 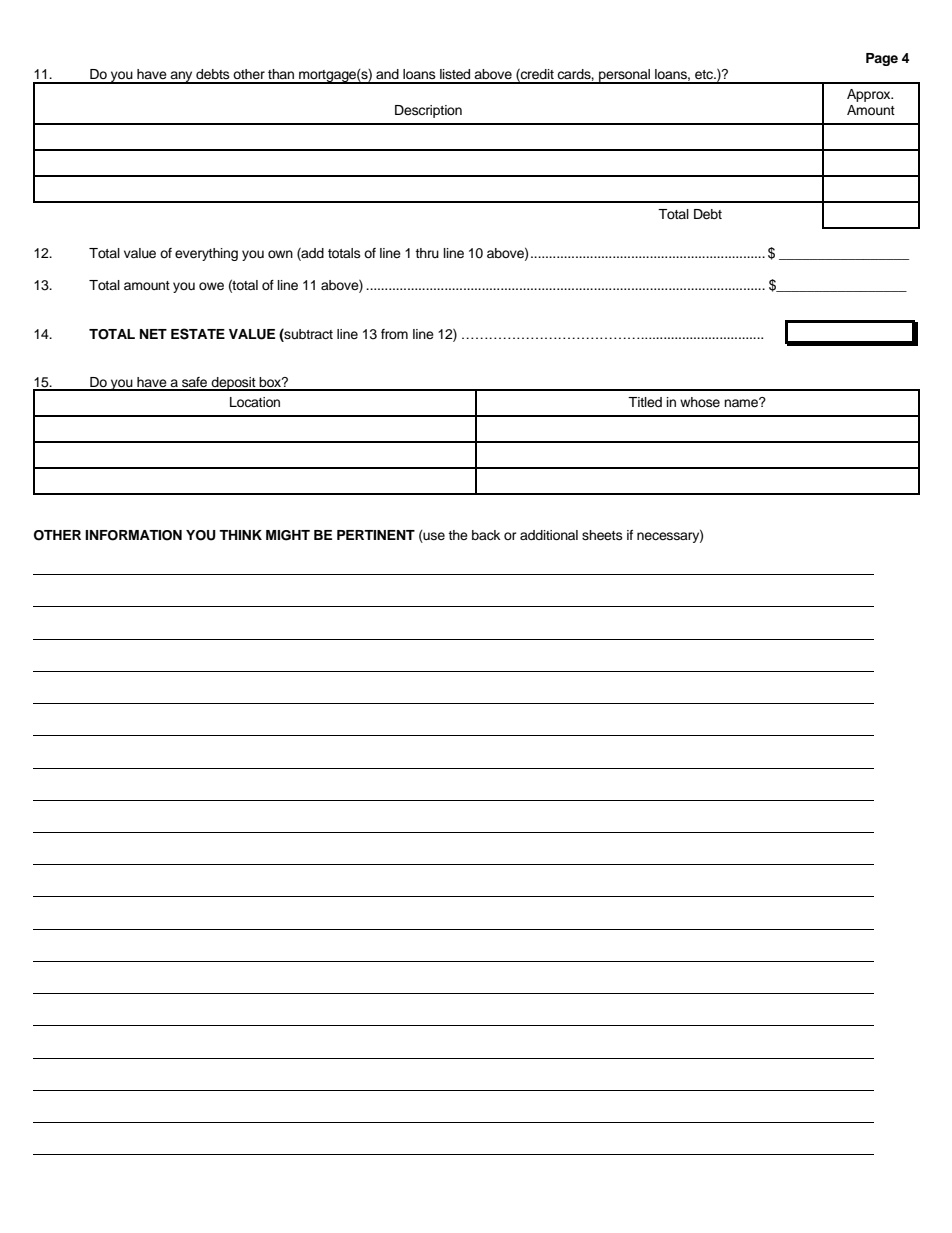 What do you see at coordinates (700, 402) in the screenshot?
I see `whose` at bounding box center [700, 402].
